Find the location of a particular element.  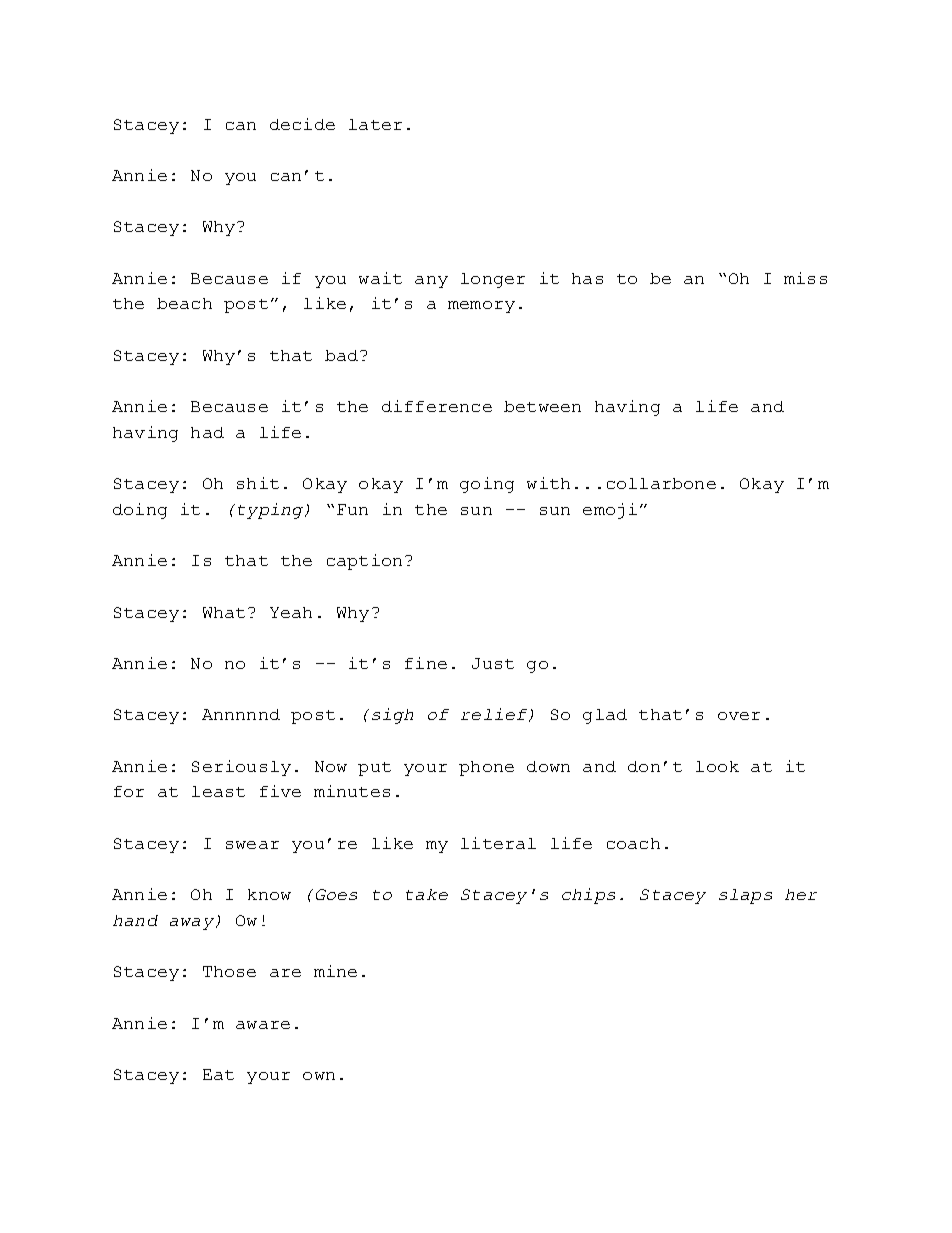

least is located at coordinates (218, 791).
